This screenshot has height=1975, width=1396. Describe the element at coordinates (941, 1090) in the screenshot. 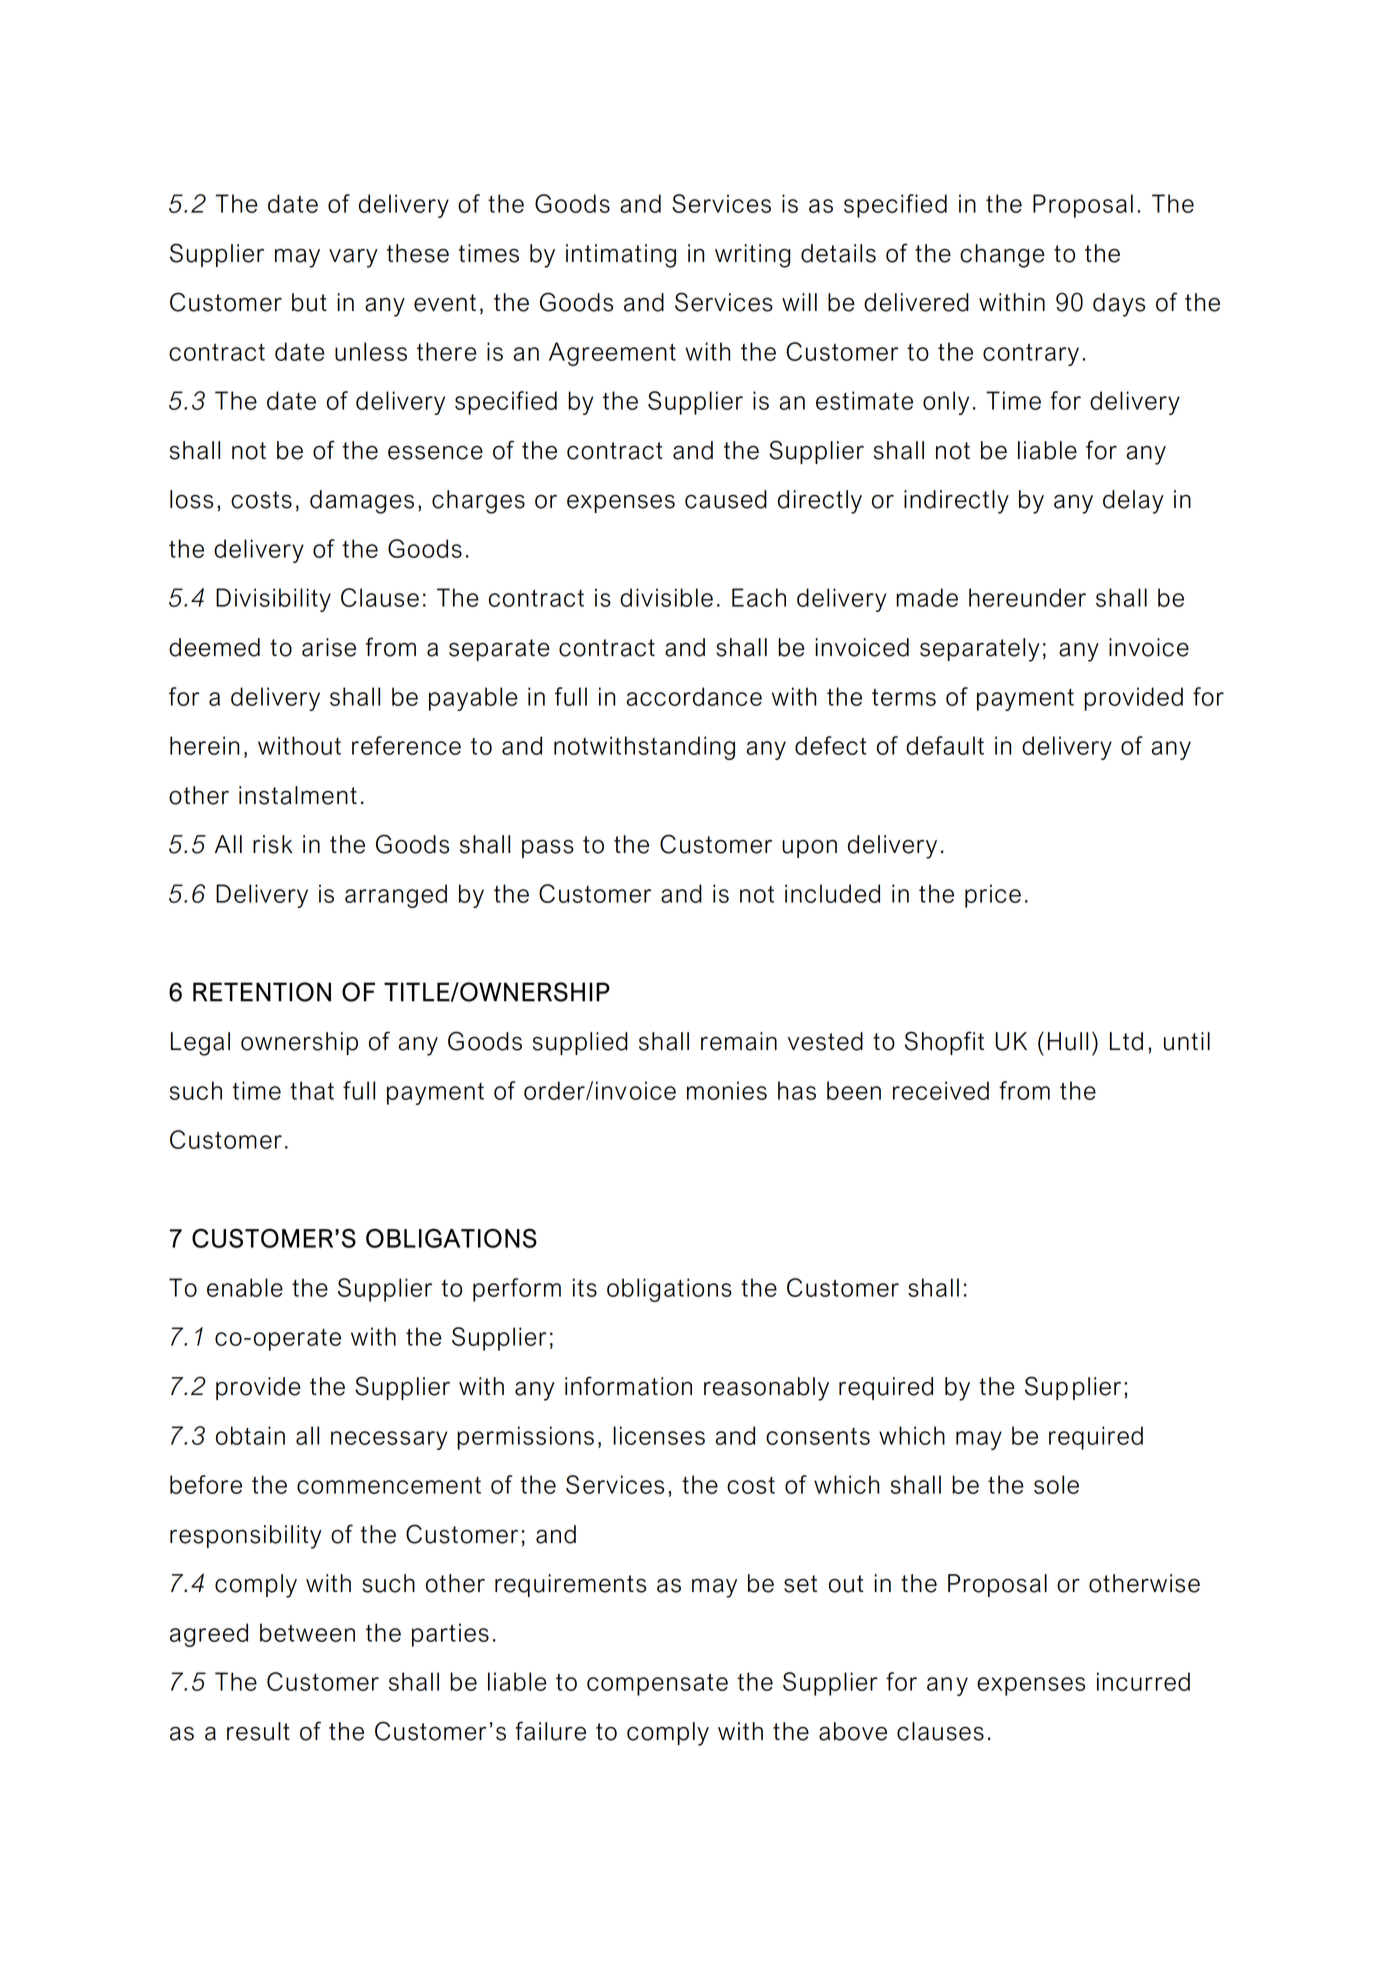

I see `received` at that location.
